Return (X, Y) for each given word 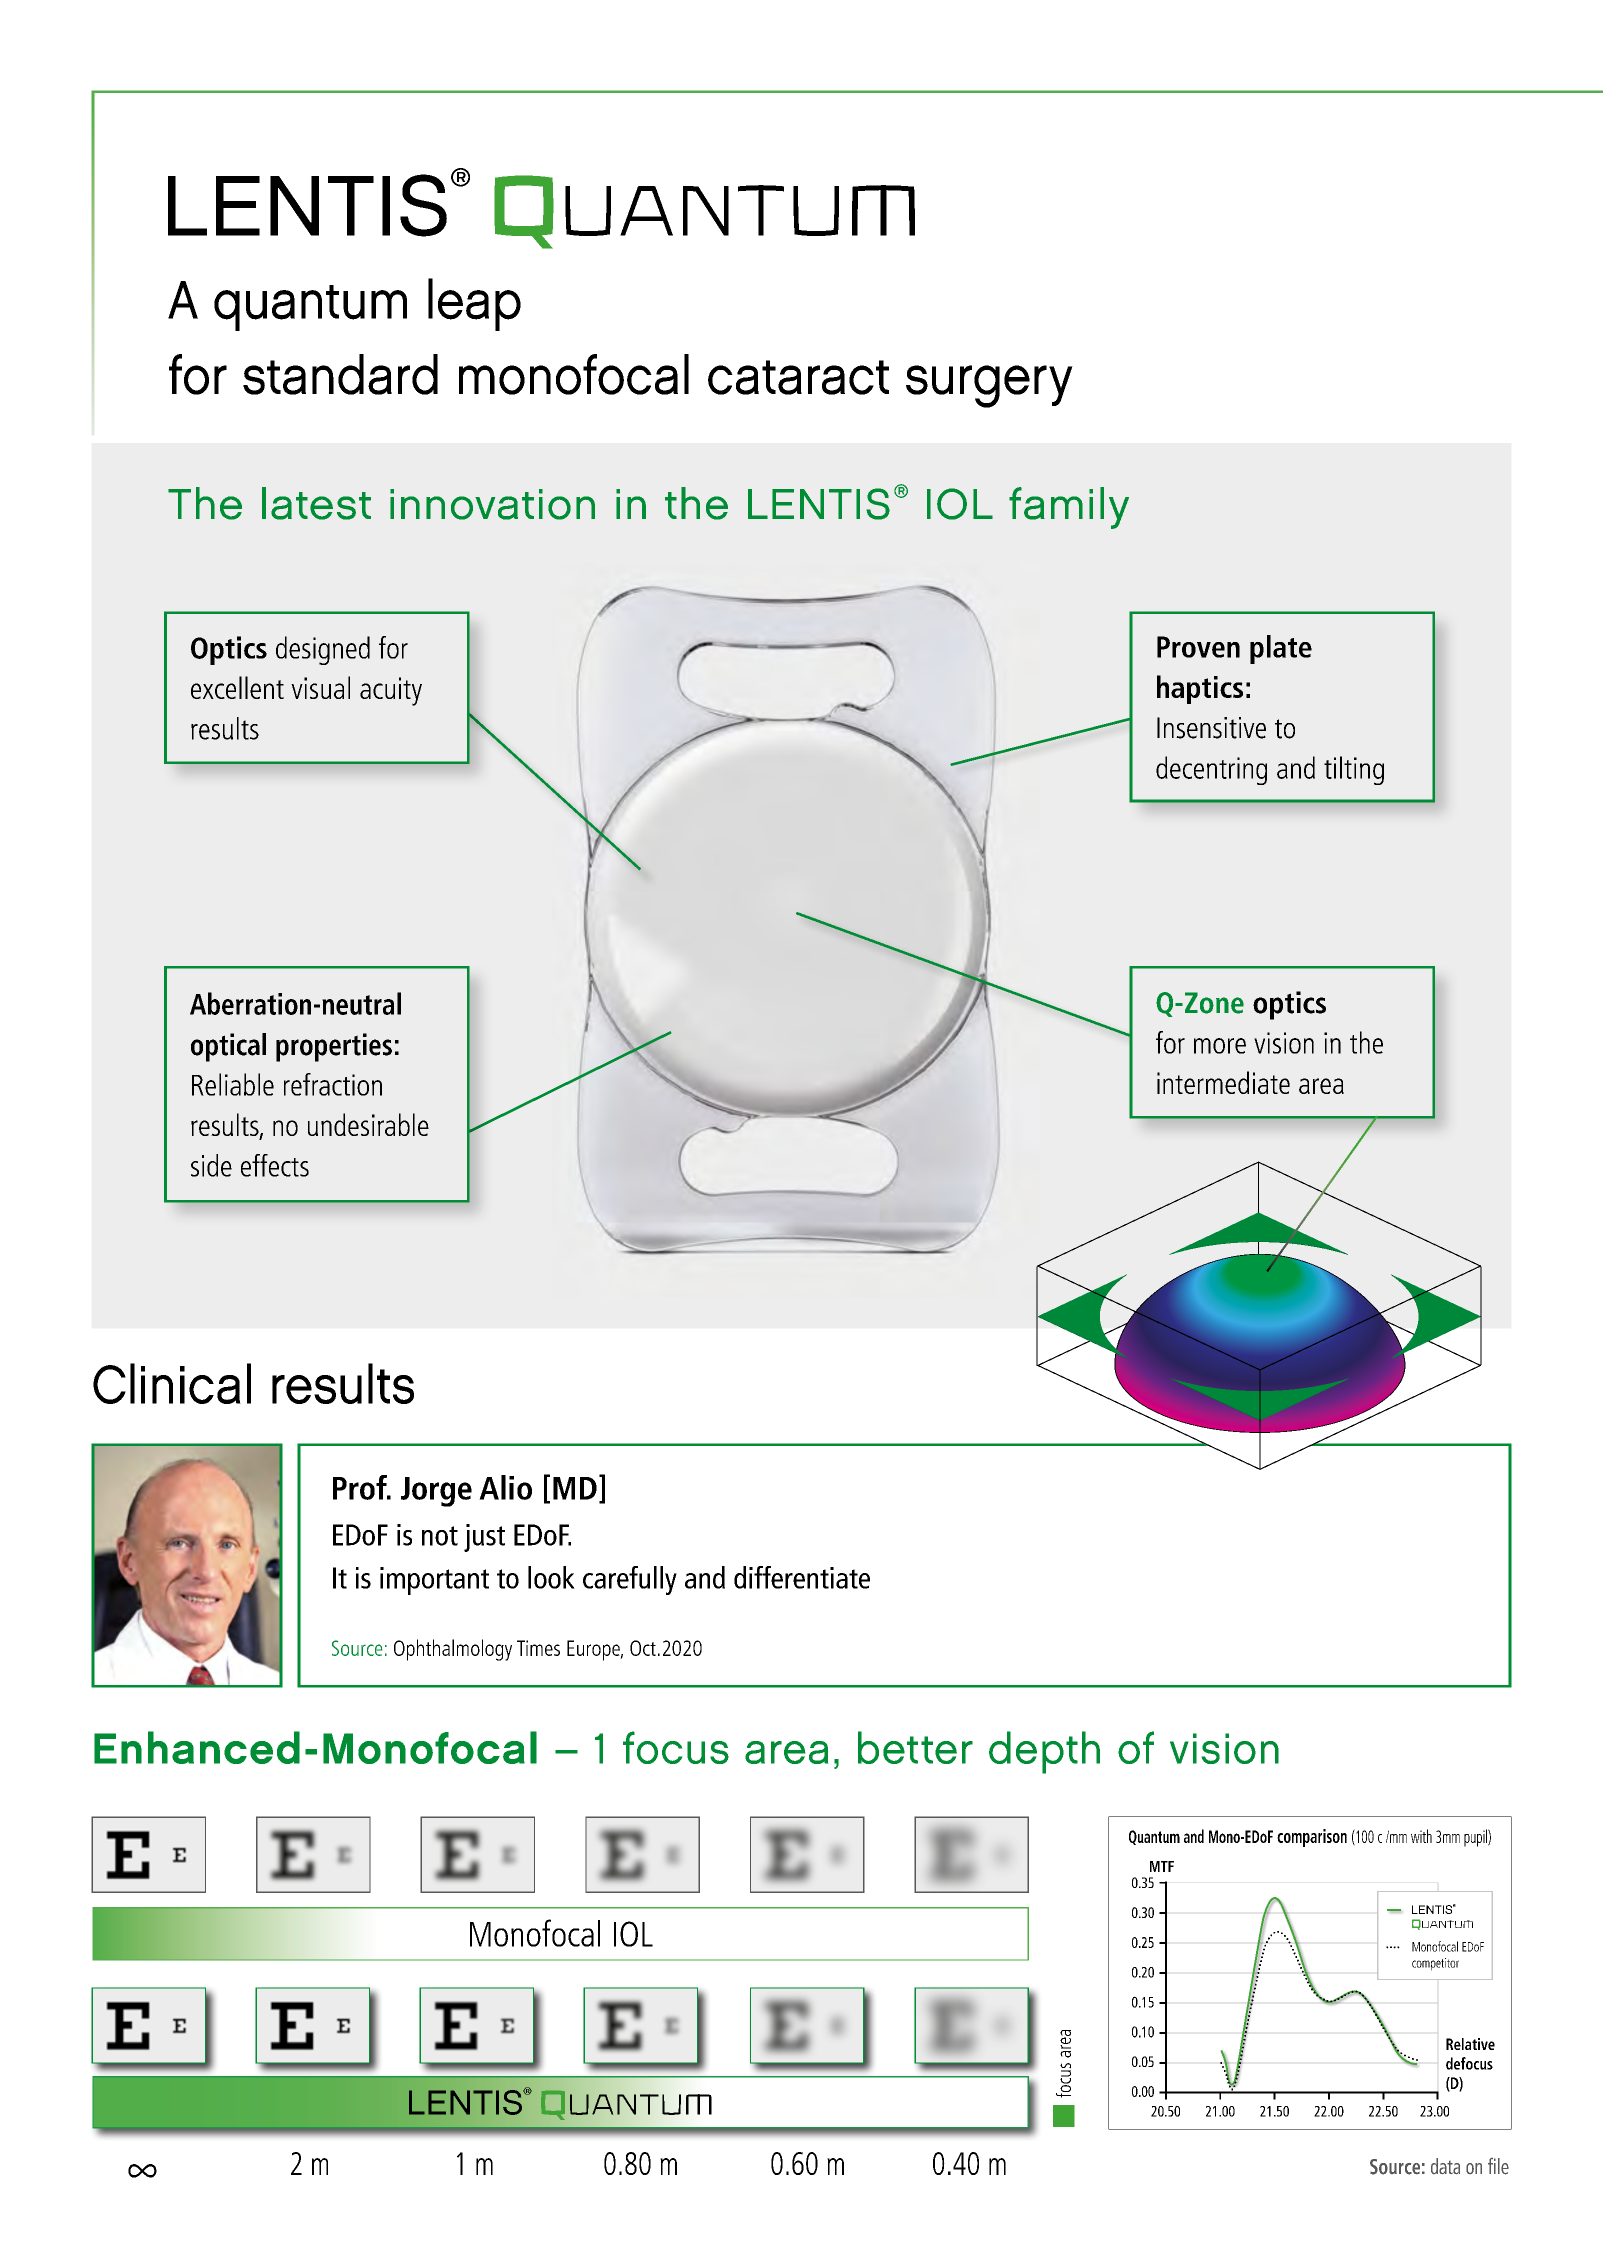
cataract (798, 377)
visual (320, 687)
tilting (1354, 770)
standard (340, 374)
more (1220, 1046)
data (1445, 2166)
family (1069, 508)
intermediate (1223, 1082)
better (915, 1747)
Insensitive (1211, 728)
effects (275, 1165)
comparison (1312, 1838)
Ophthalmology (453, 1650)
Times (538, 1648)
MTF (1162, 1866)
